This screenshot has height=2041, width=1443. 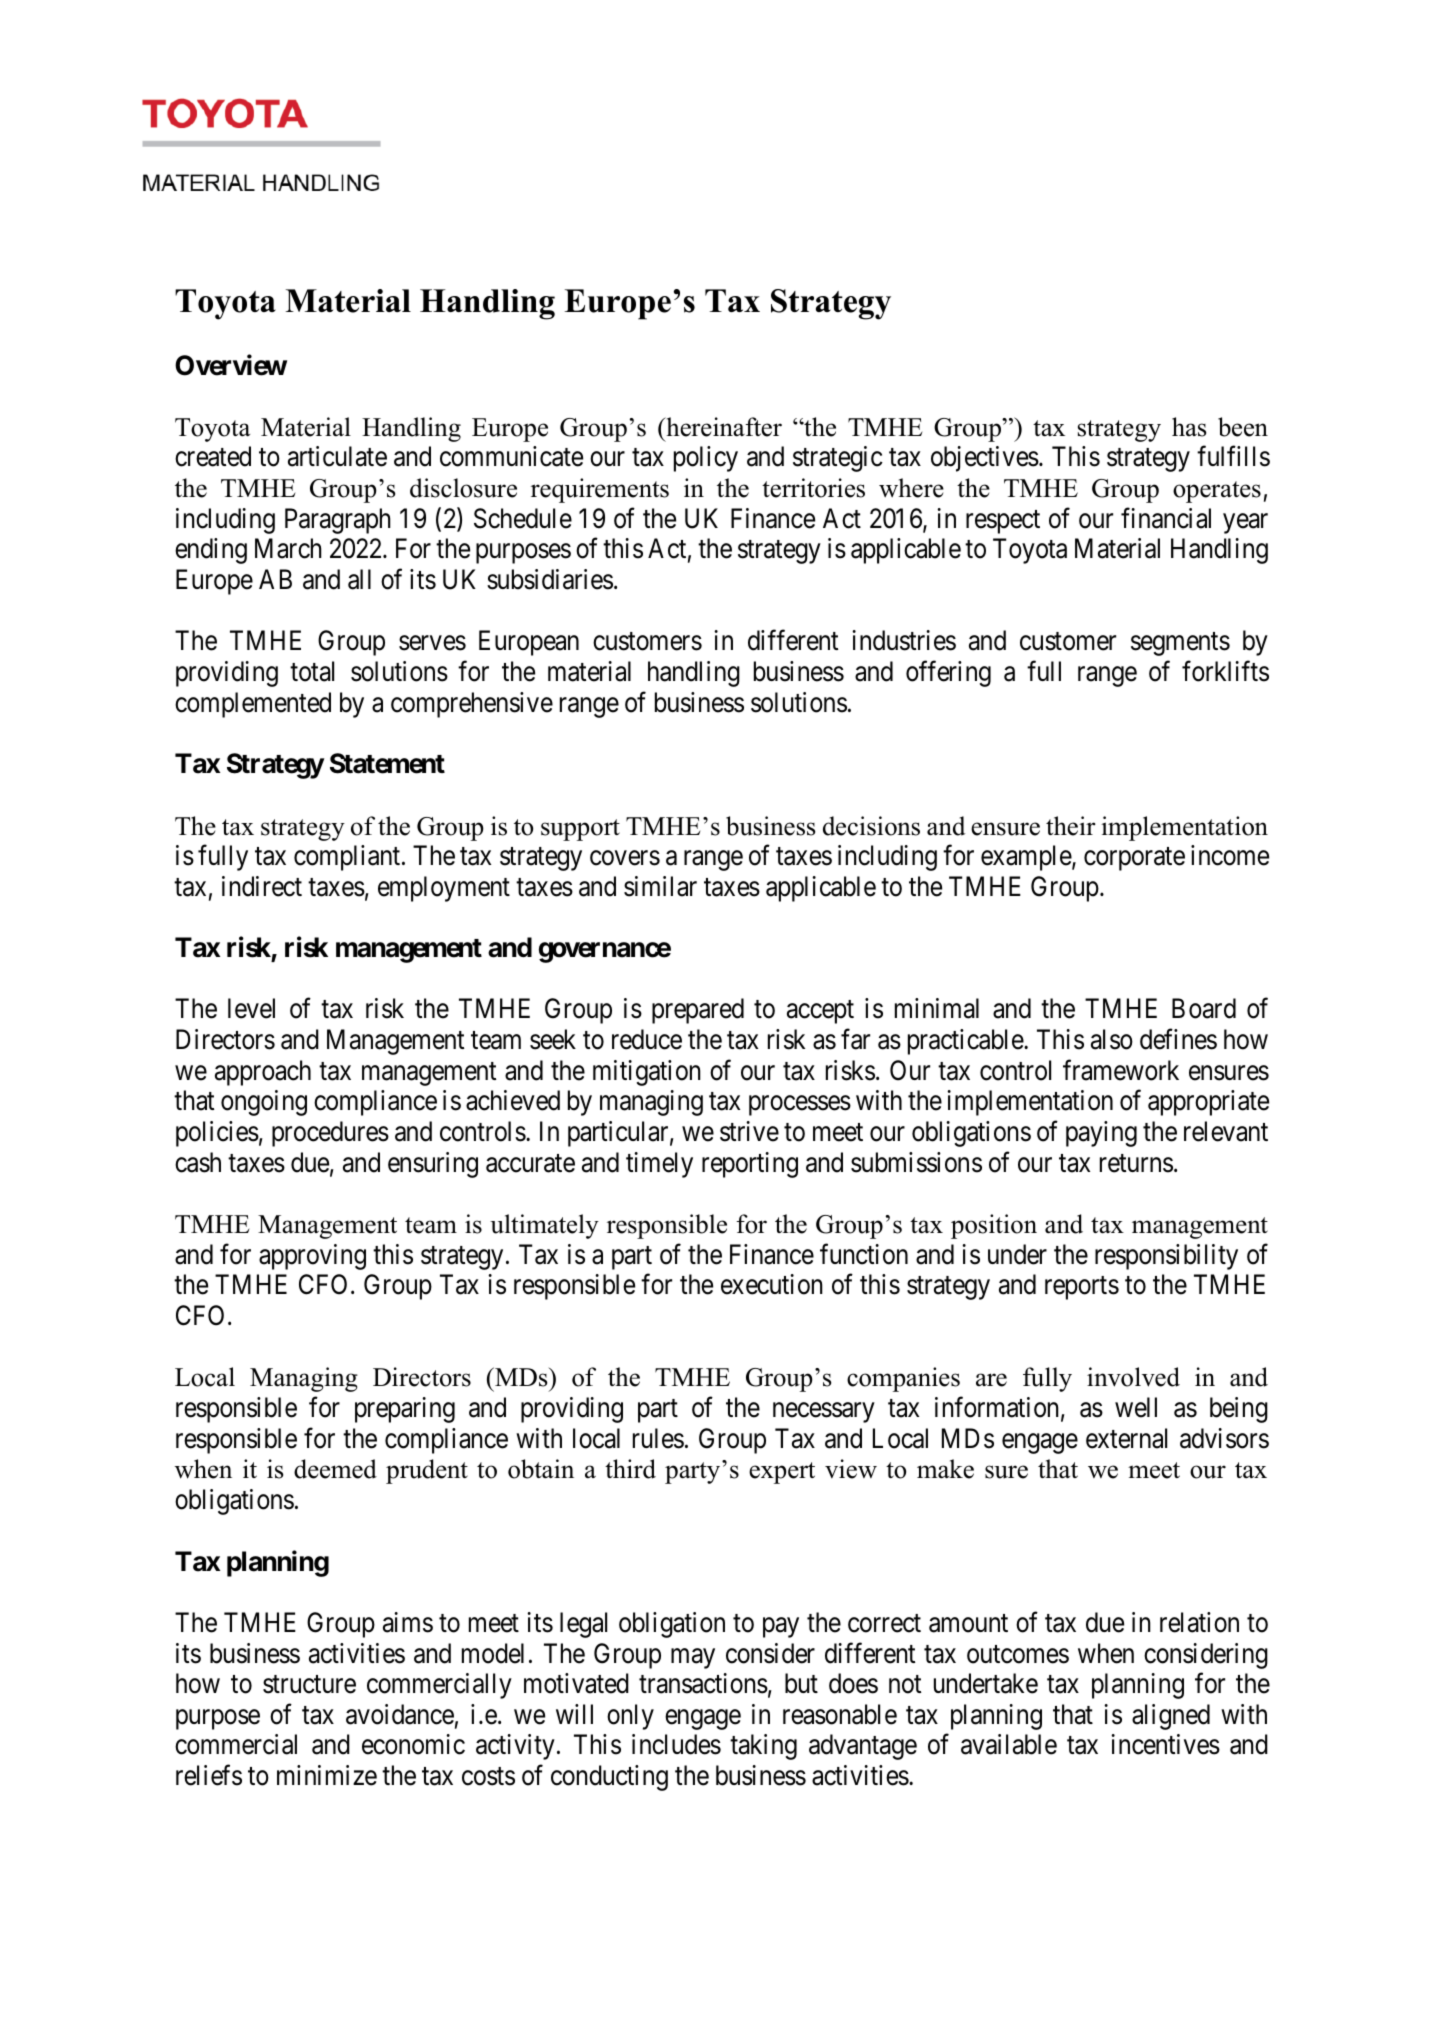 What do you see at coordinates (580, 830) in the screenshot?
I see `support` at bounding box center [580, 830].
